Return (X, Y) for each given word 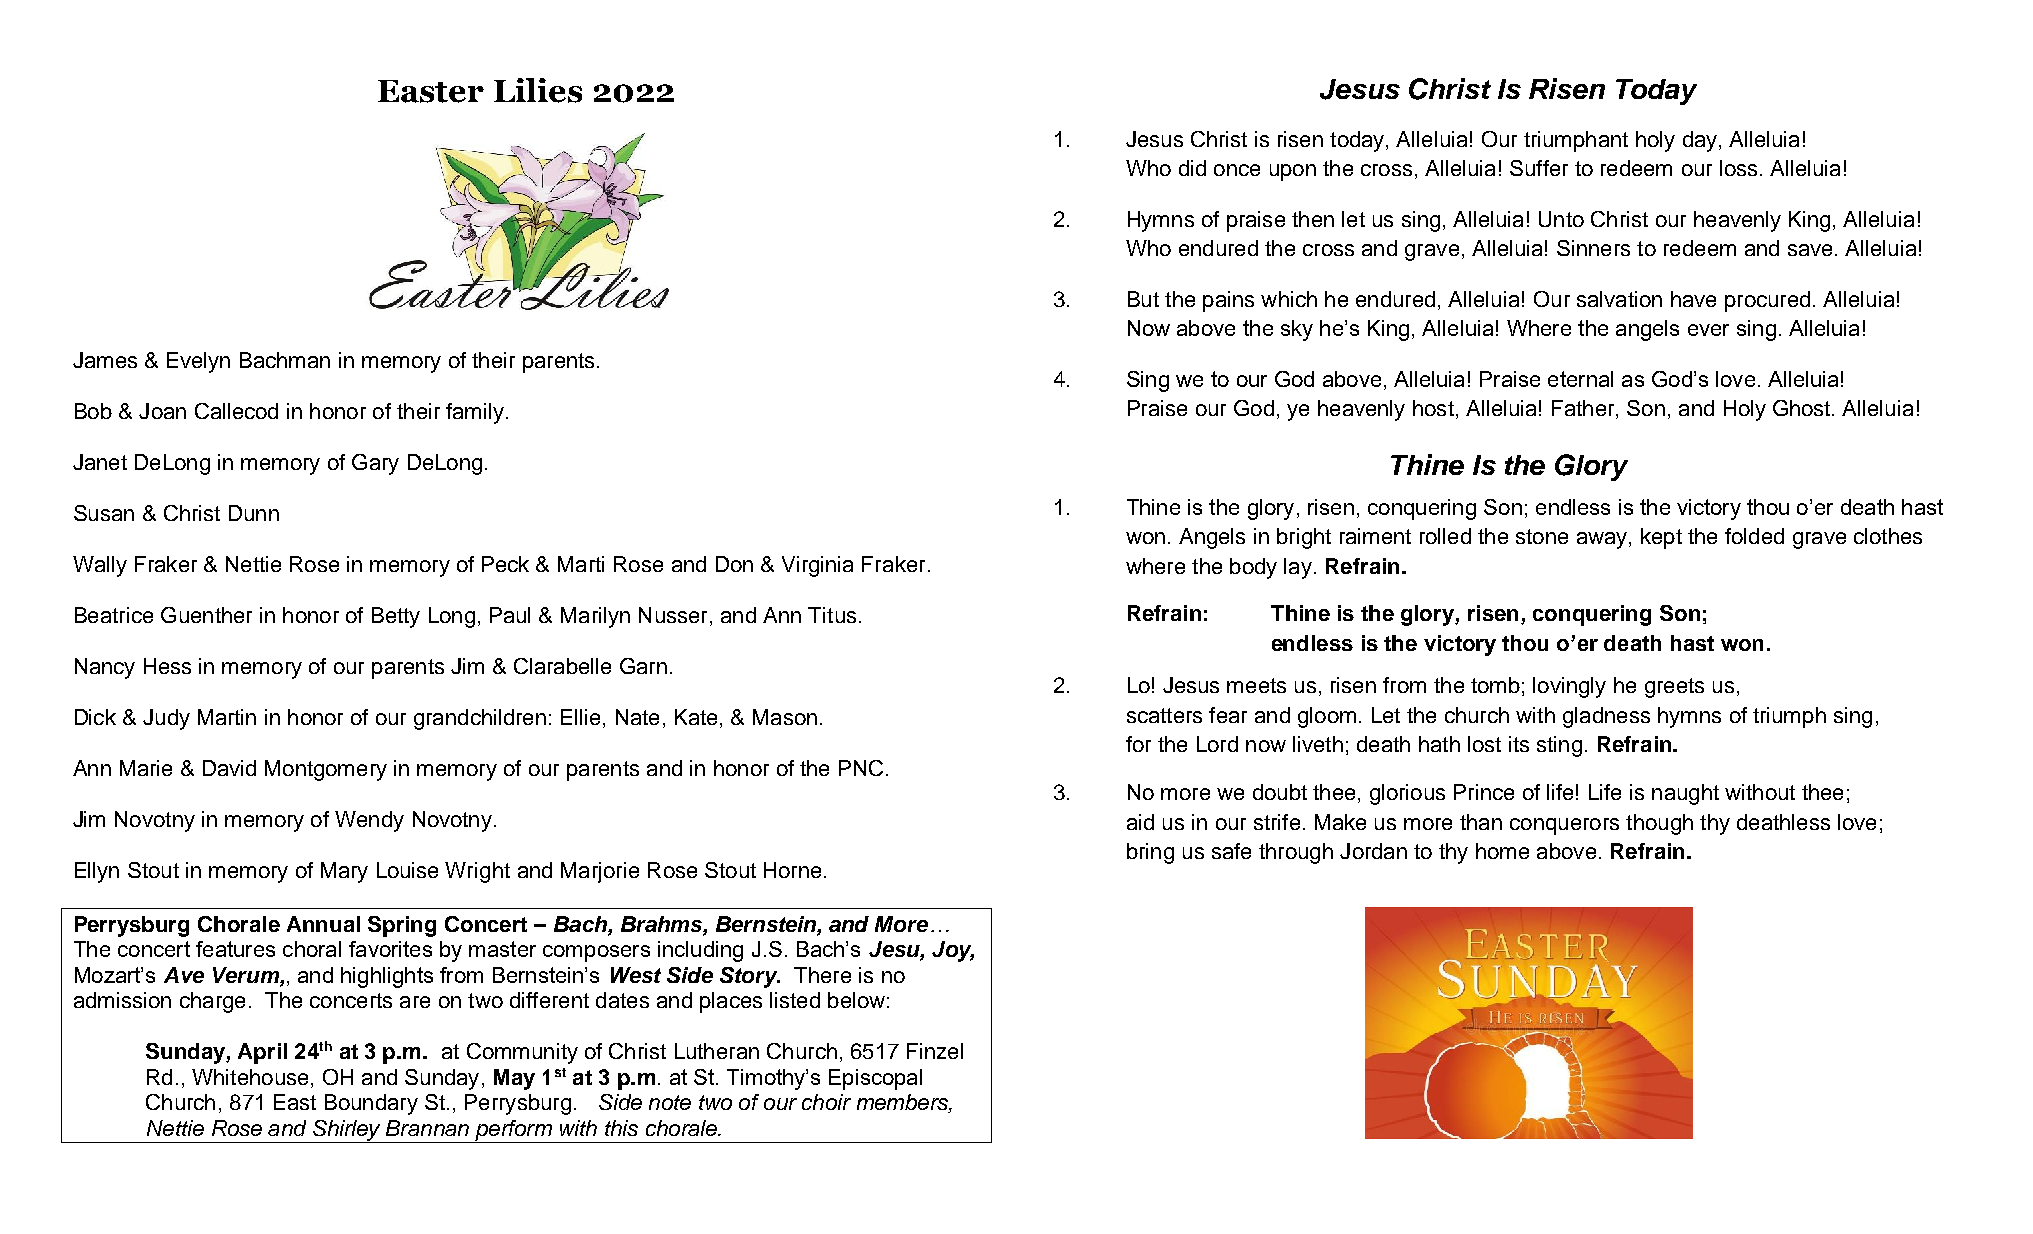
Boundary (371, 1104)
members (903, 1103)
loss (1738, 168)
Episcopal (875, 1079)
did (1192, 168)
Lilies (538, 90)
